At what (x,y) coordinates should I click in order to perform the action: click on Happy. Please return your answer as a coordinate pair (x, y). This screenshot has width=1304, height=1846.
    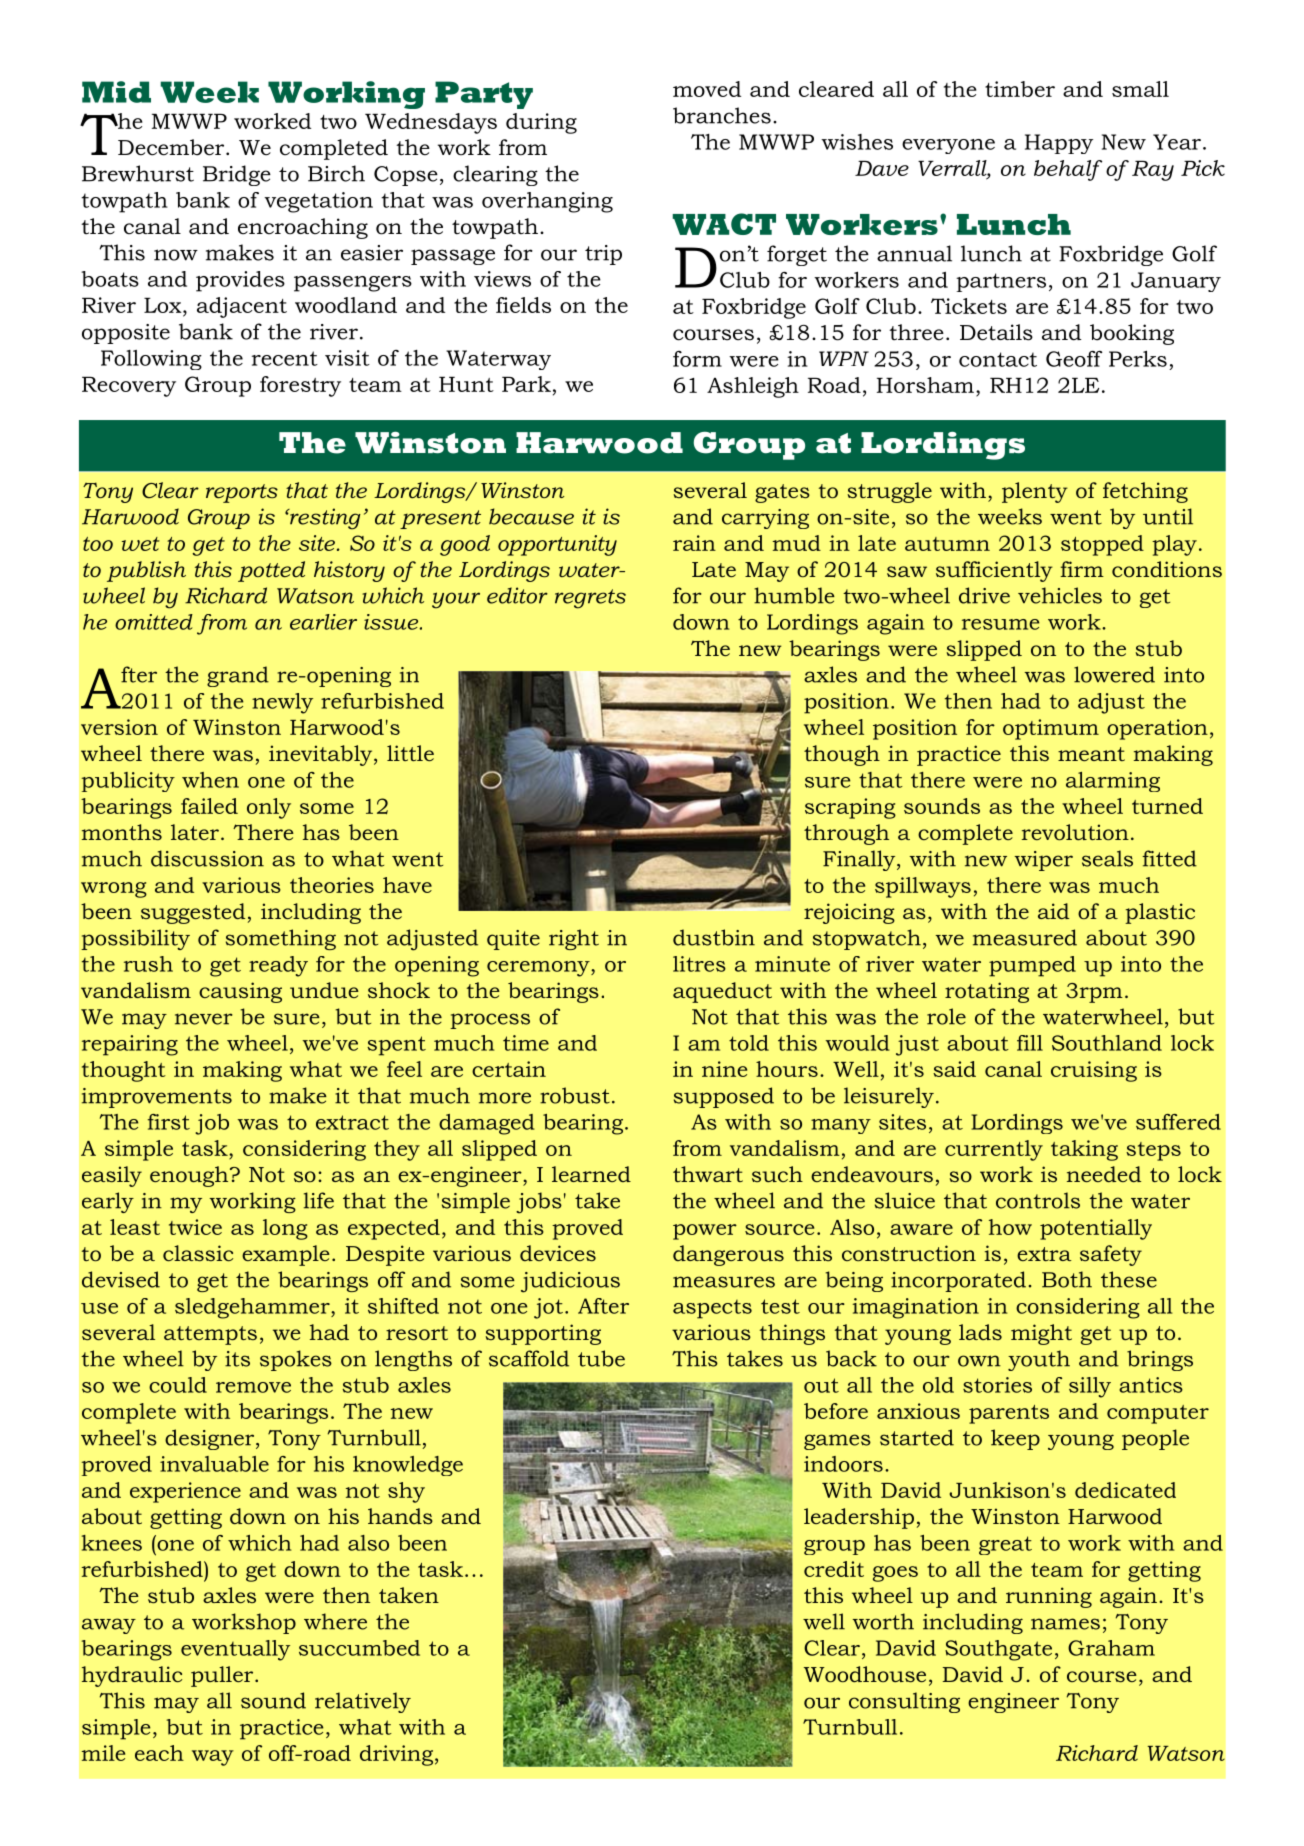
    Looking at the image, I should click on (1059, 144).
